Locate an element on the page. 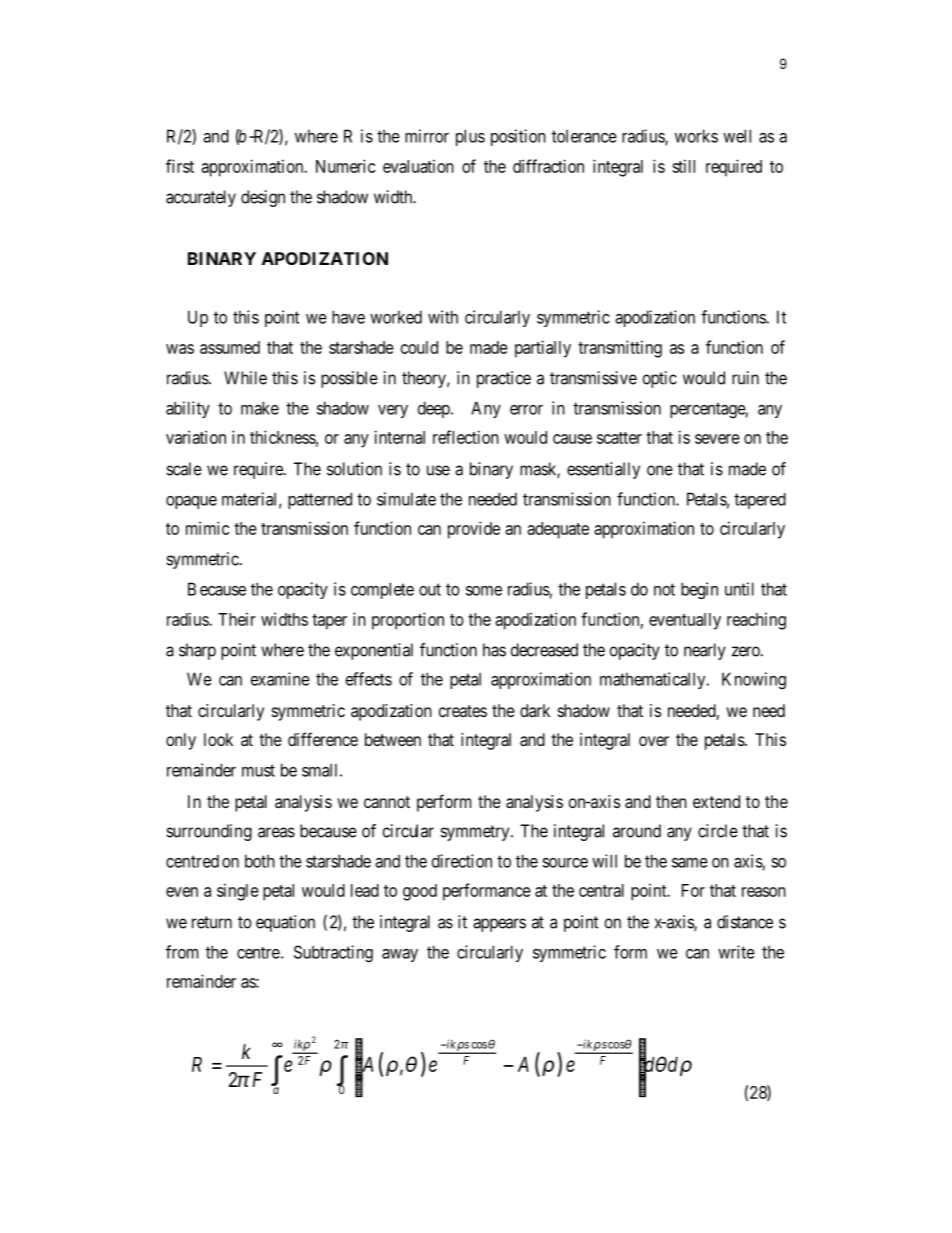  begin is located at coordinates (699, 590).
